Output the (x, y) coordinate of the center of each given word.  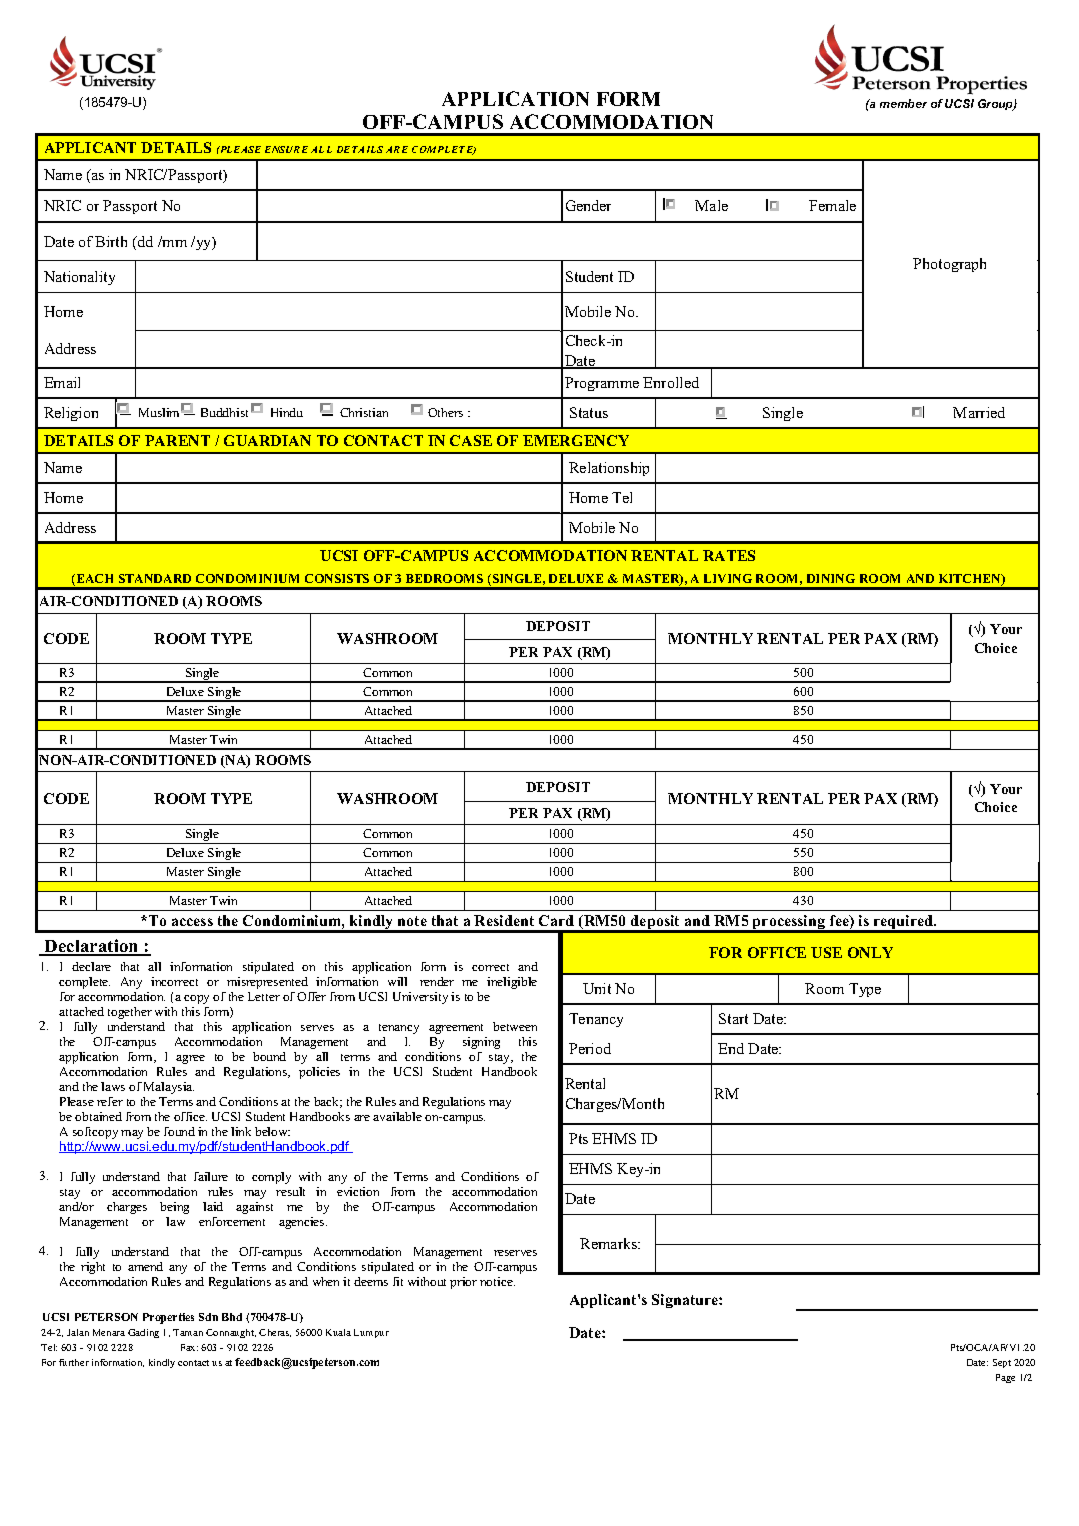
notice (497, 1281)
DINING (831, 578)
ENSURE (286, 149)
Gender (588, 205)
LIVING (728, 578)
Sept (1002, 1363)
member (903, 103)
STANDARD (155, 578)
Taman (188, 1332)
